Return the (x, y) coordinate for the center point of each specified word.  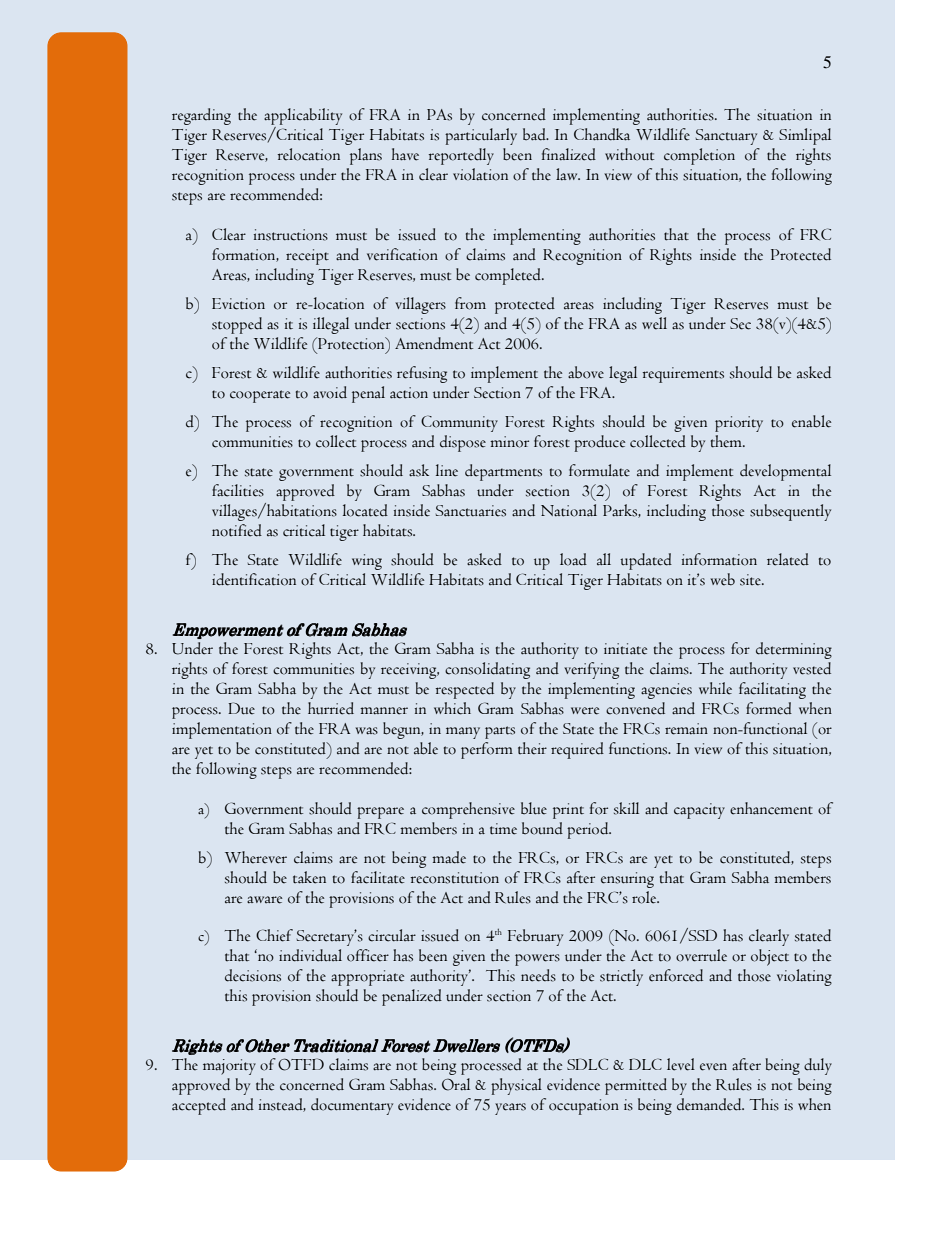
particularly (481, 136)
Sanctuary (726, 137)
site (751, 580)
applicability (303, 118)
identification (254, 579)
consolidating (487, 670)
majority (229, 1067)
